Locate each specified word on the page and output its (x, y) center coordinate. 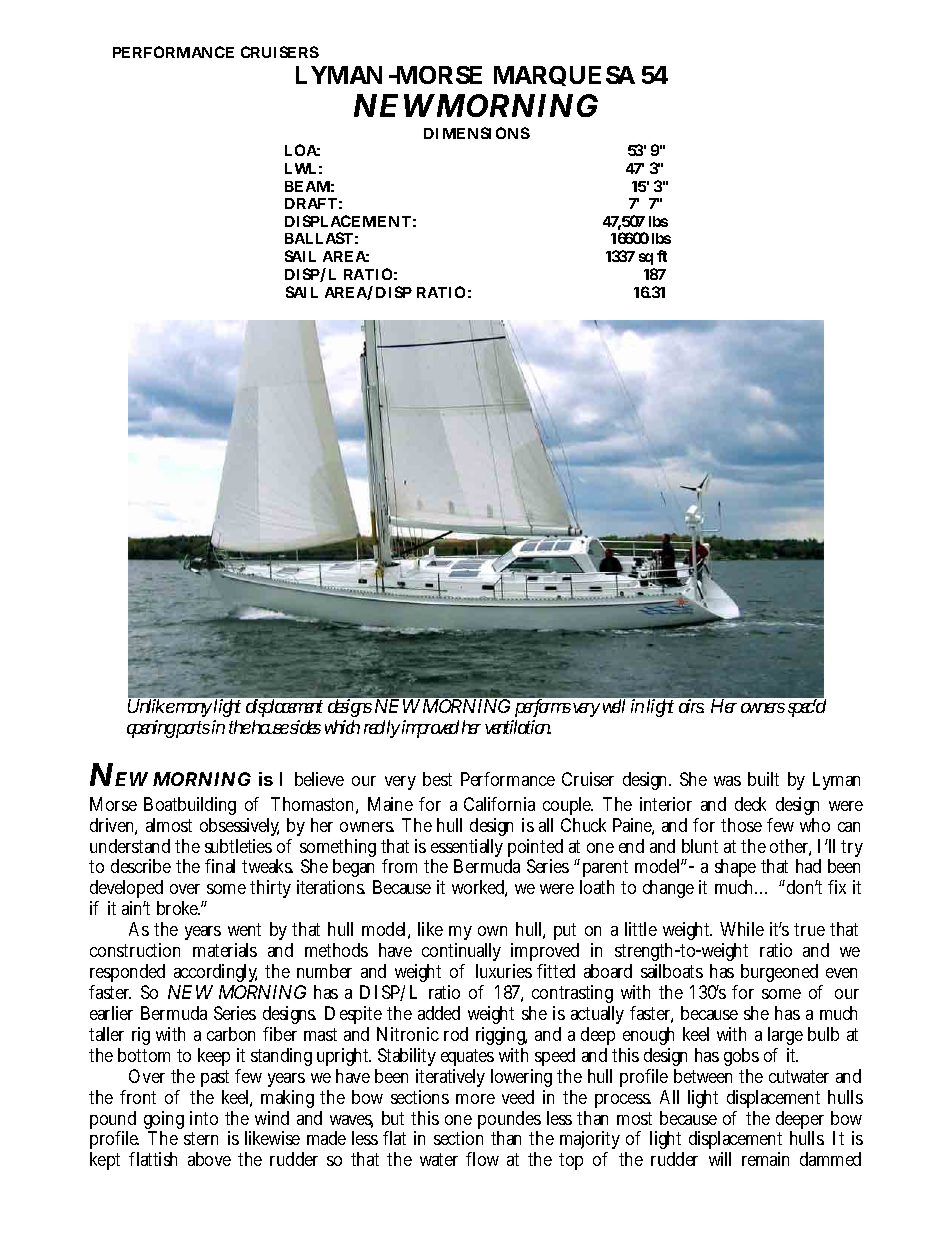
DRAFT (311, 203)
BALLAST (319, 238)
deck (750, 804)
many (194, 710)
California (499, 804)
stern (201, 1138)
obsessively (239, 827)
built (763, 779)
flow (482, 1159)
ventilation (518, 727)
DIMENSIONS (477, 133)
